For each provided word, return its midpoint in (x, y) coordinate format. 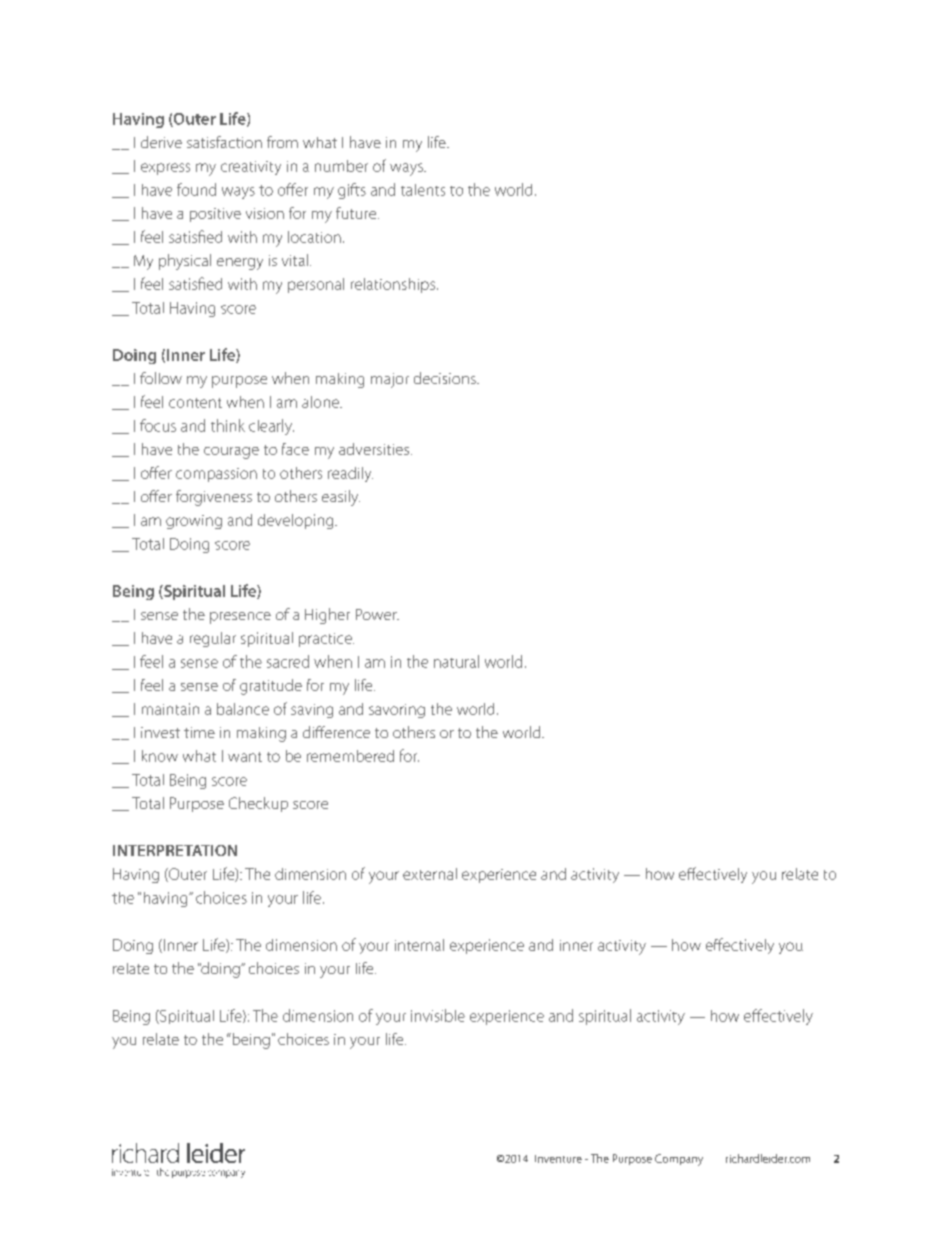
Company (679, 1160)
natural (456, 661)
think (228, 425)
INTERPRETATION (175, 850)
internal (419, 945)
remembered (350, 756)
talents (423, 190)
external (430, 874)
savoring (397, 711)
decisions (446, 378)
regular (213, 639)
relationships (394, 285)
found (196, 189)
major (390, 380)
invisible (438, 1015)
